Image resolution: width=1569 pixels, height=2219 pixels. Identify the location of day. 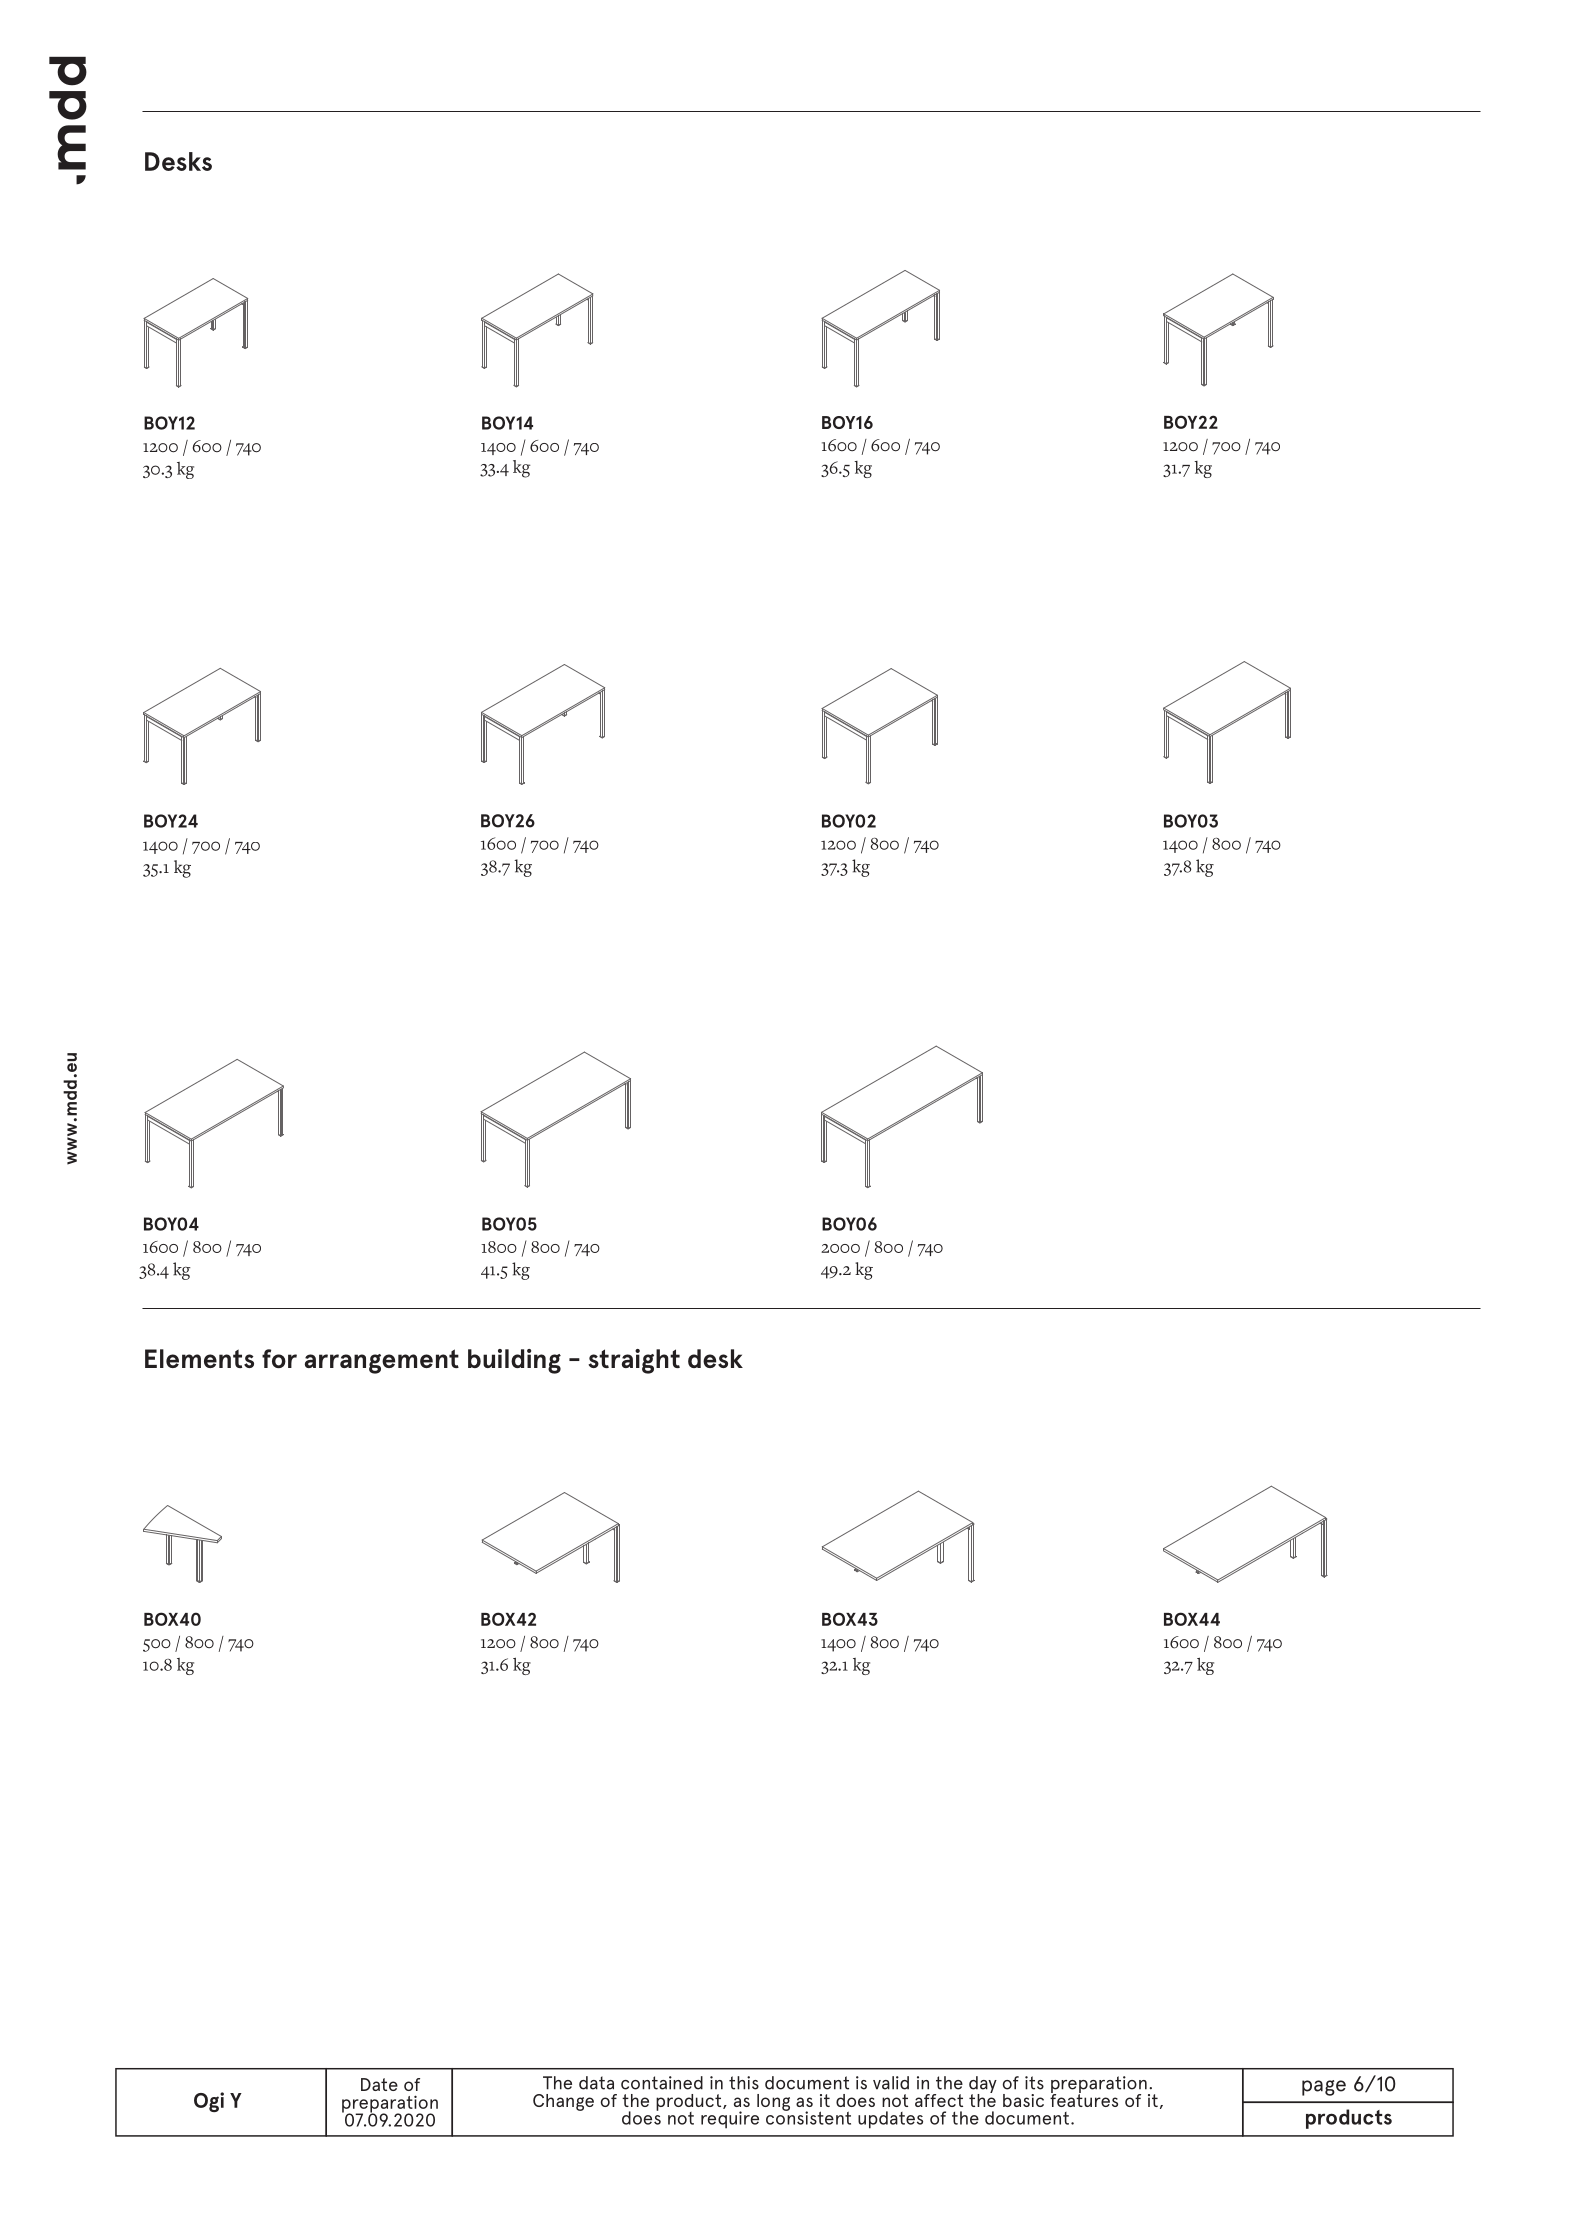
(983, 2085).
